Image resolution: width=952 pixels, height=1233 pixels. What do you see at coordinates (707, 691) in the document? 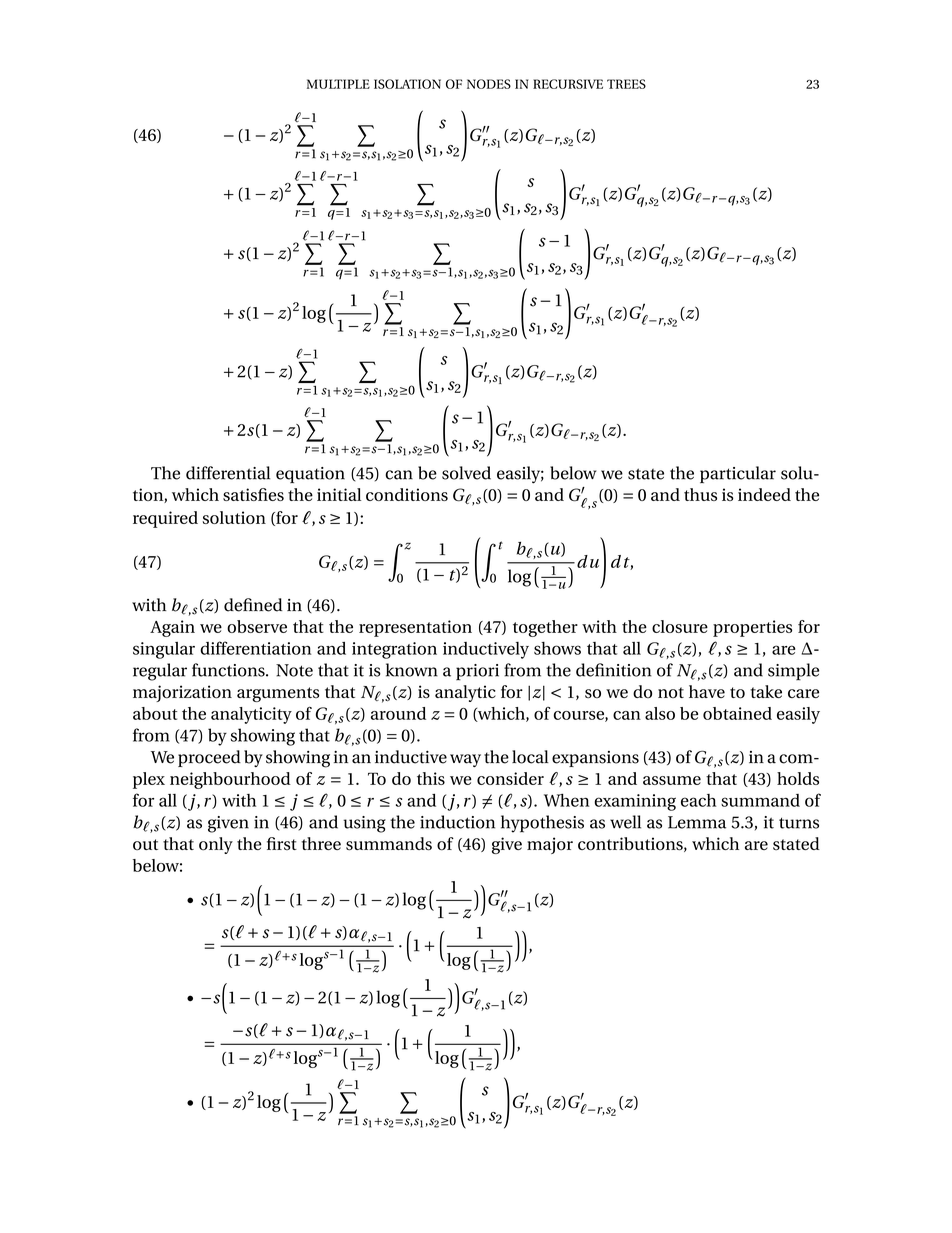
I see `have` at bounding box center [707, 691].
